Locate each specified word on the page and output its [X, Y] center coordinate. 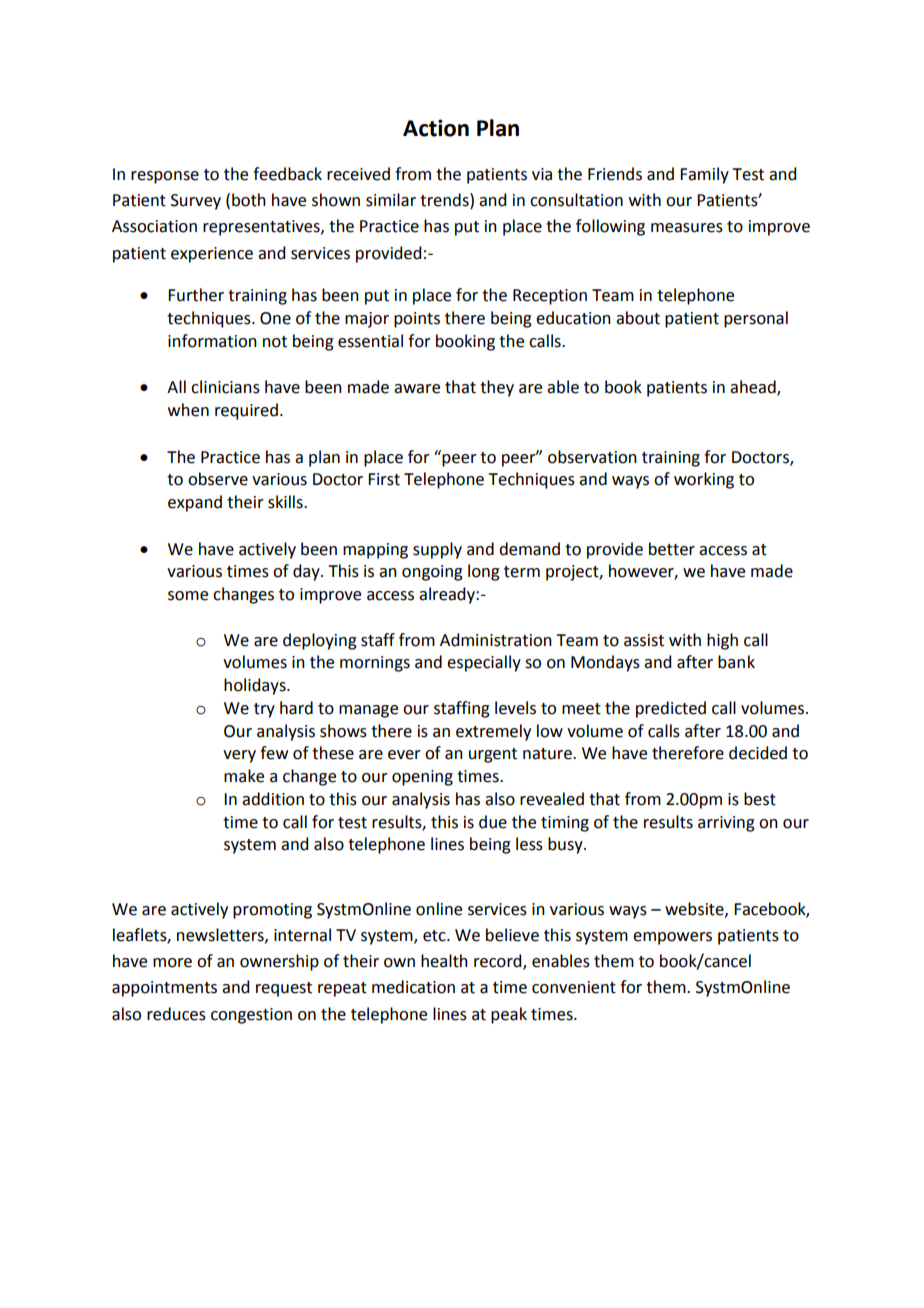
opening [422, 778]
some [188, 596]
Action [436, 128]
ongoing [432, 573]
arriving [726, 824]
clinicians [225, 387]
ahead [754, 388]
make [244, 776]
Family [704, 175]
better [672, 549]
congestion [251, 1016]
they [497, 388]
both [249, 200]
